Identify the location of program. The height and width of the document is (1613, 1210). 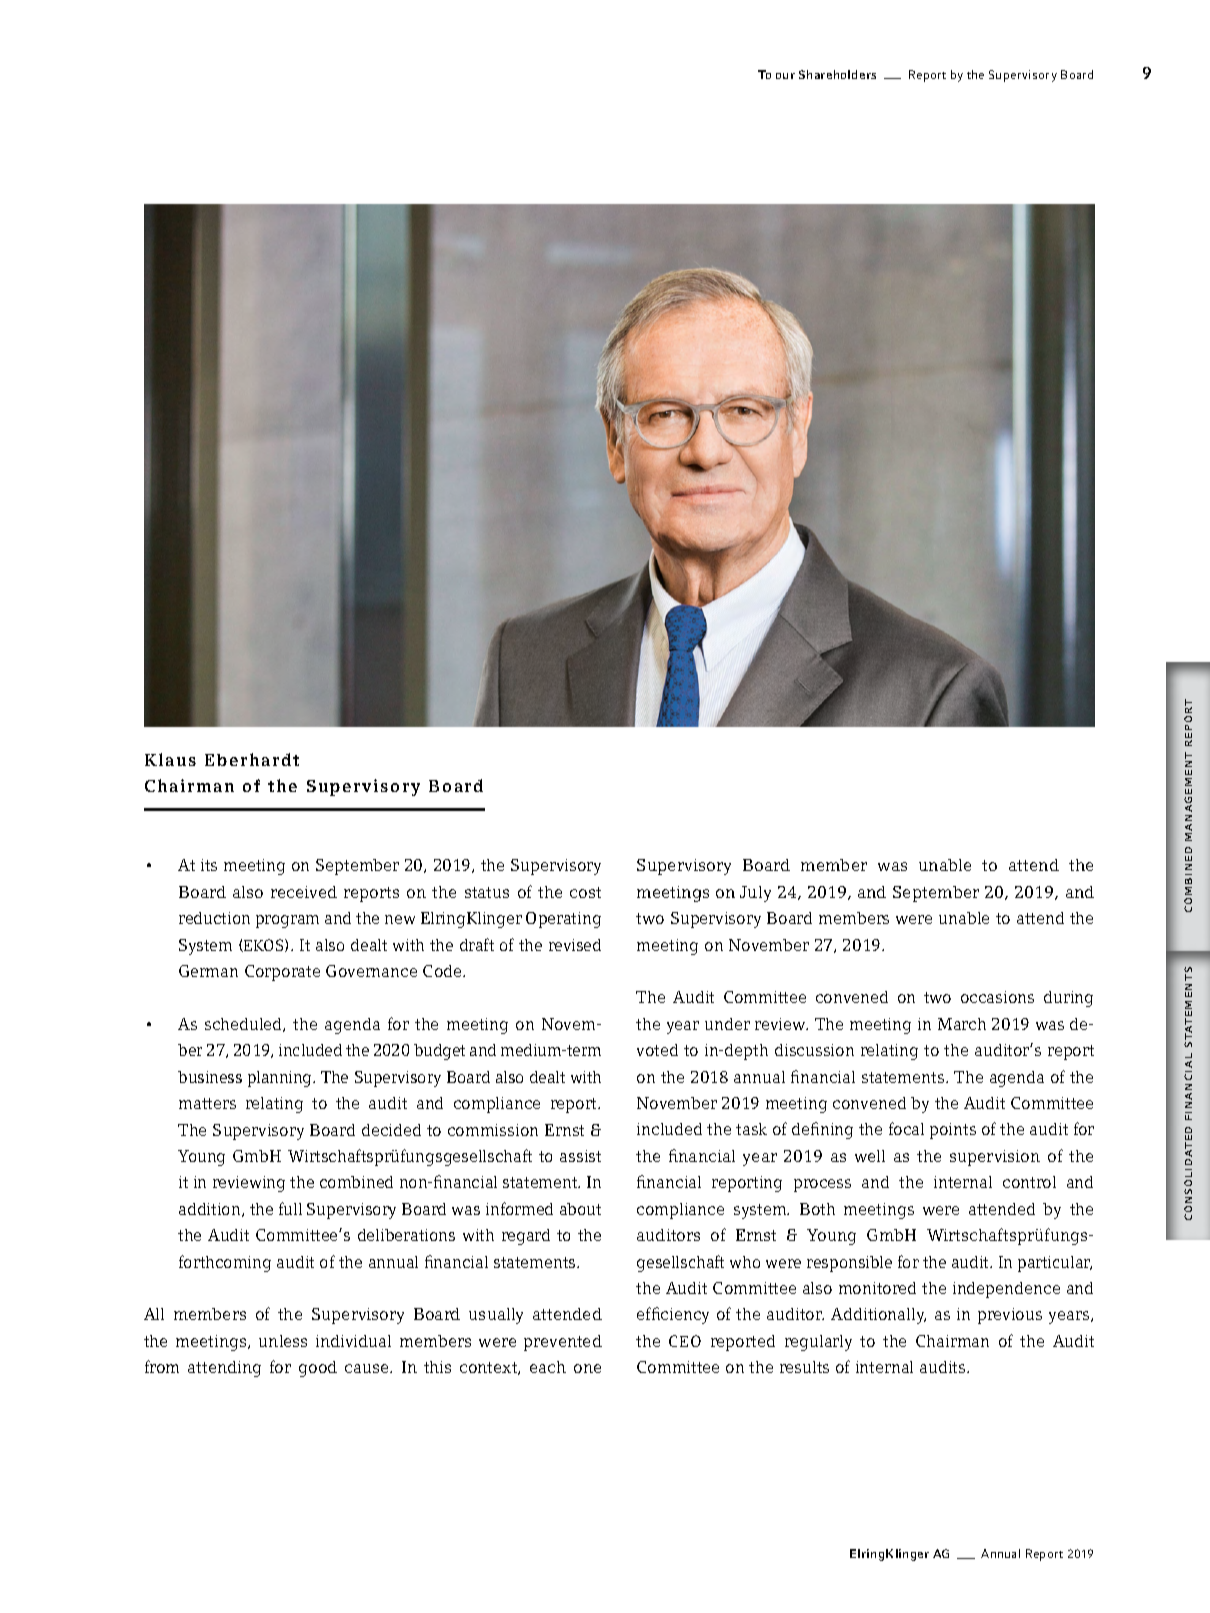
(287, 921).
